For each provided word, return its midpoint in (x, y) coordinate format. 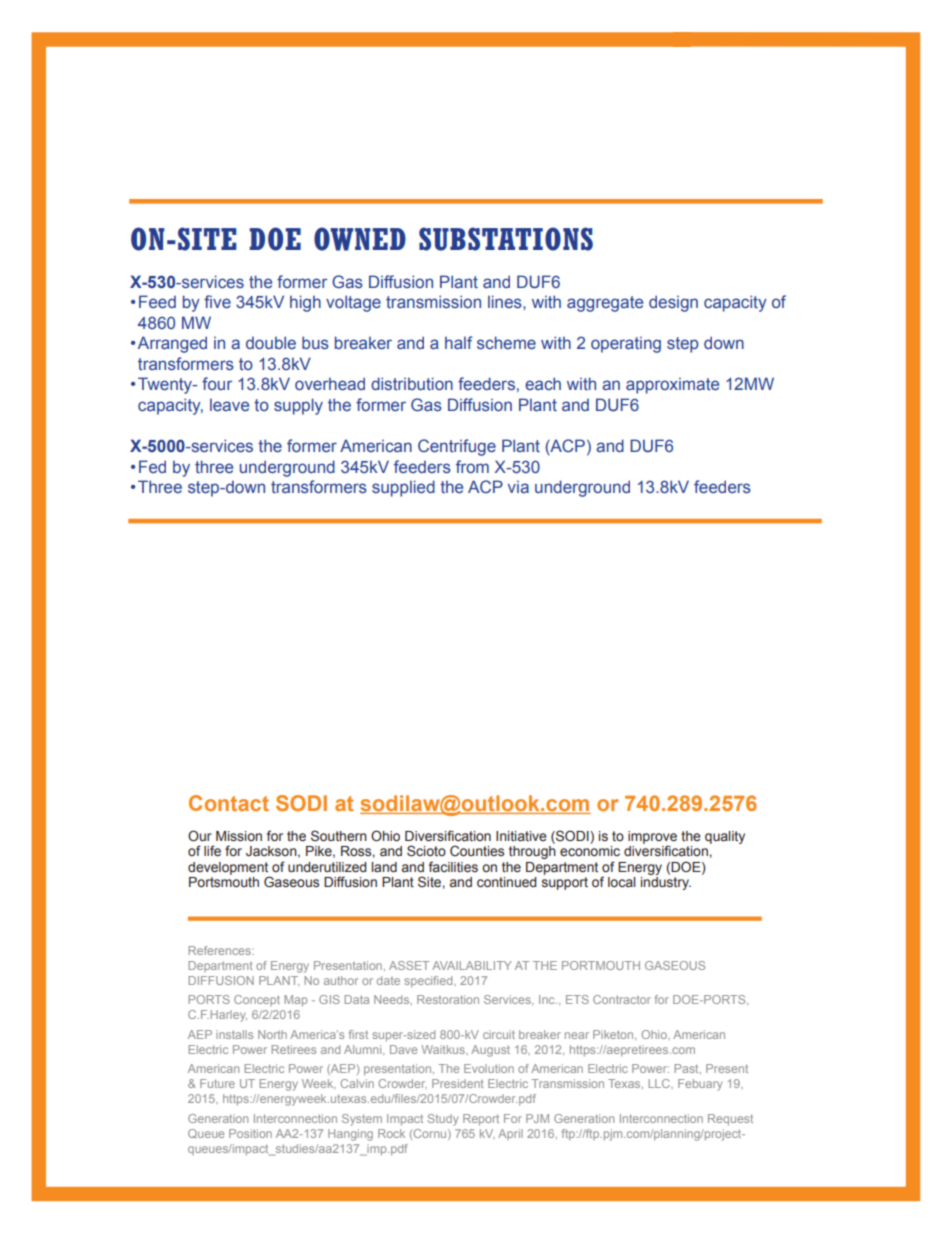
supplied (403, 488)
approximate (672, 386)
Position (250, 1133)
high (305, 303)
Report (481, 1120)
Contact (229, 803)
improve (652, 838)
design (673, 303)
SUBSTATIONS (506, 239)
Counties (477, 850)
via (518, 487)
